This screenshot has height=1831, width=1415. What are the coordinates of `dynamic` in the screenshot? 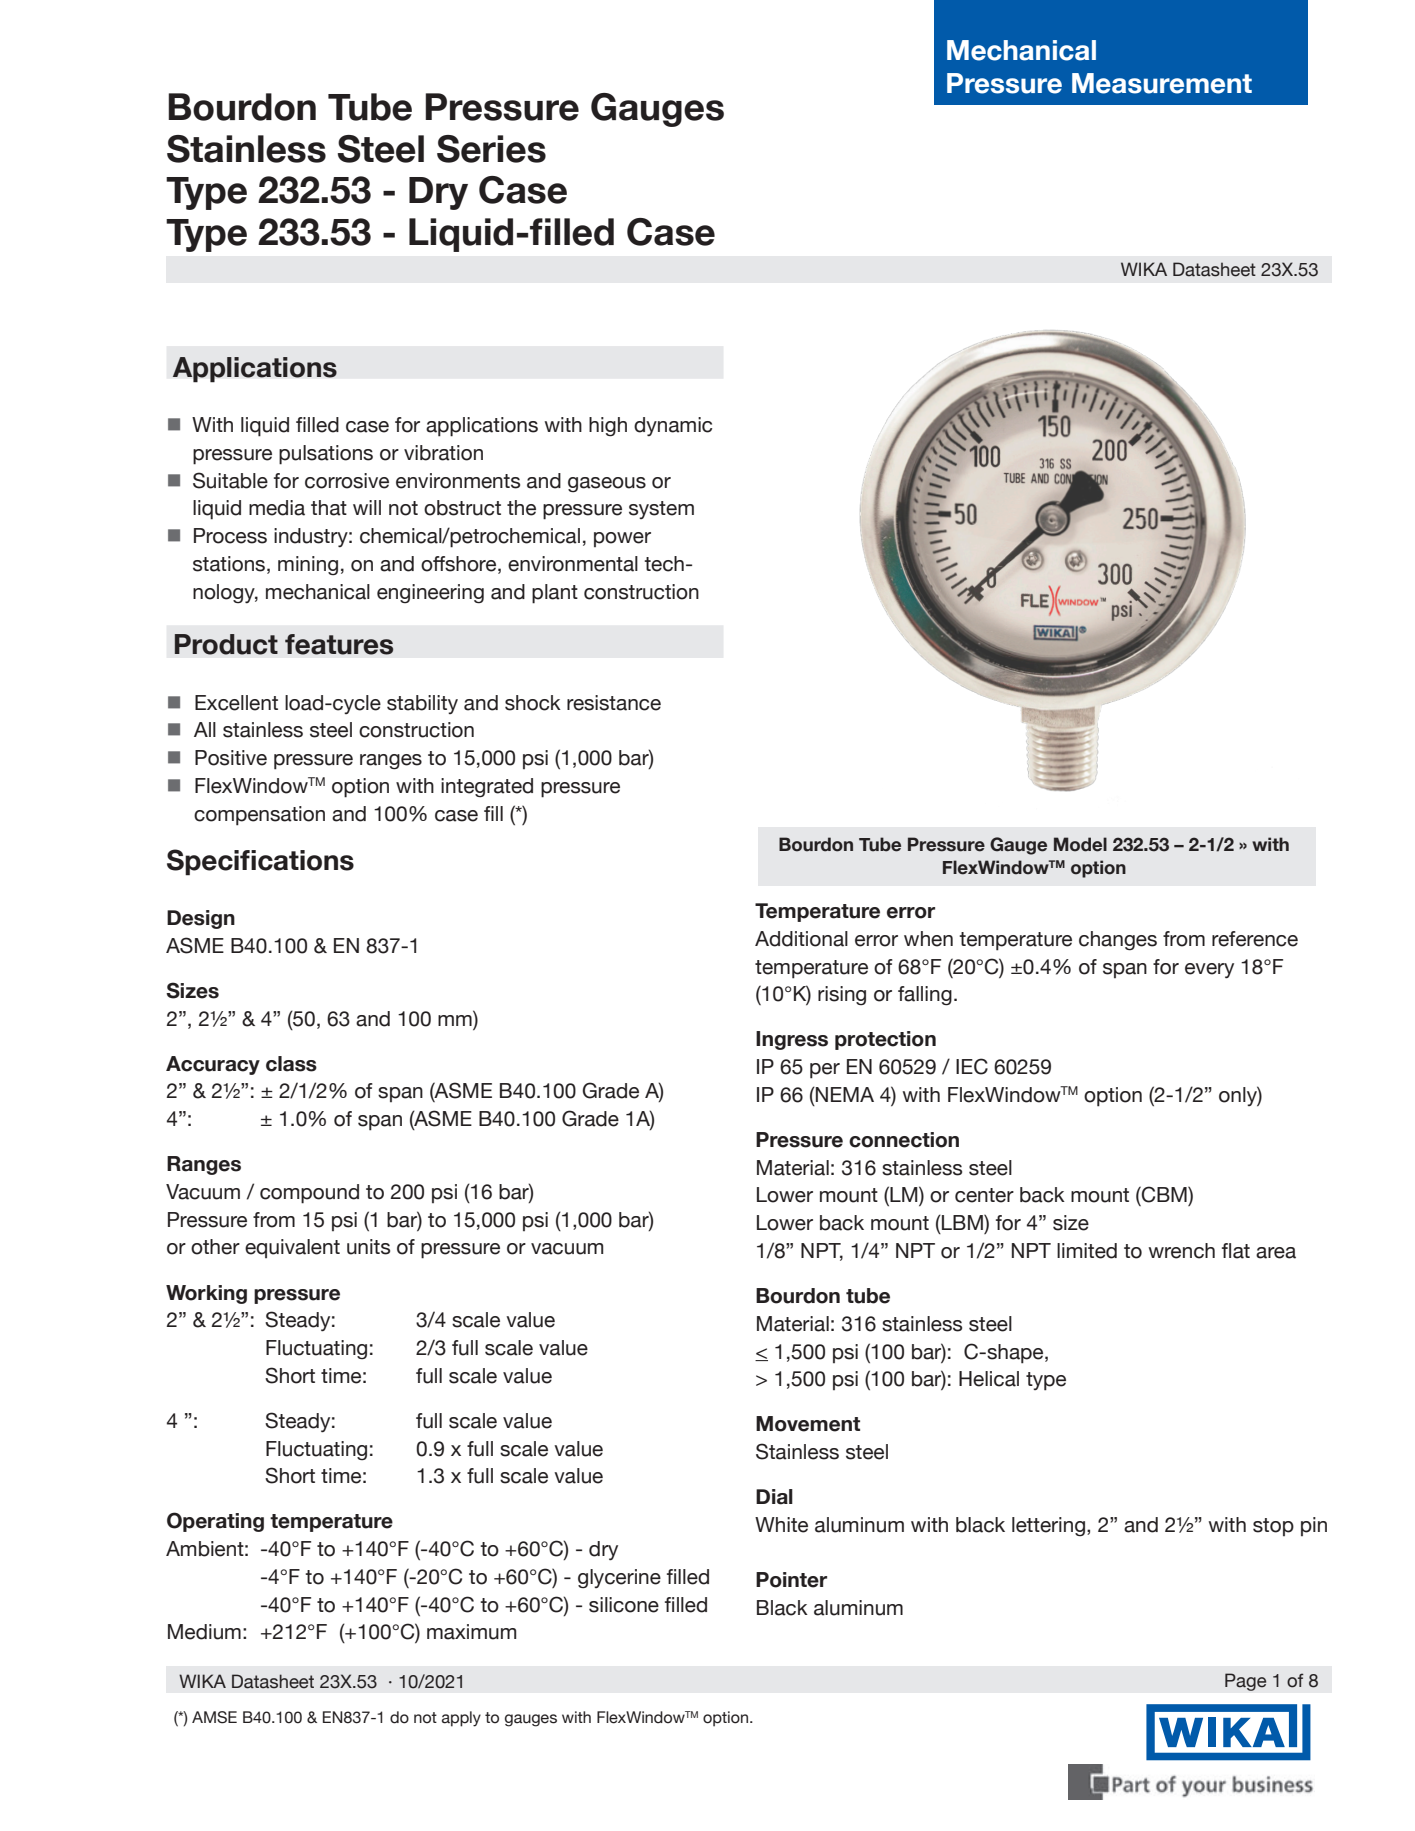 It's located at (673, 427).
